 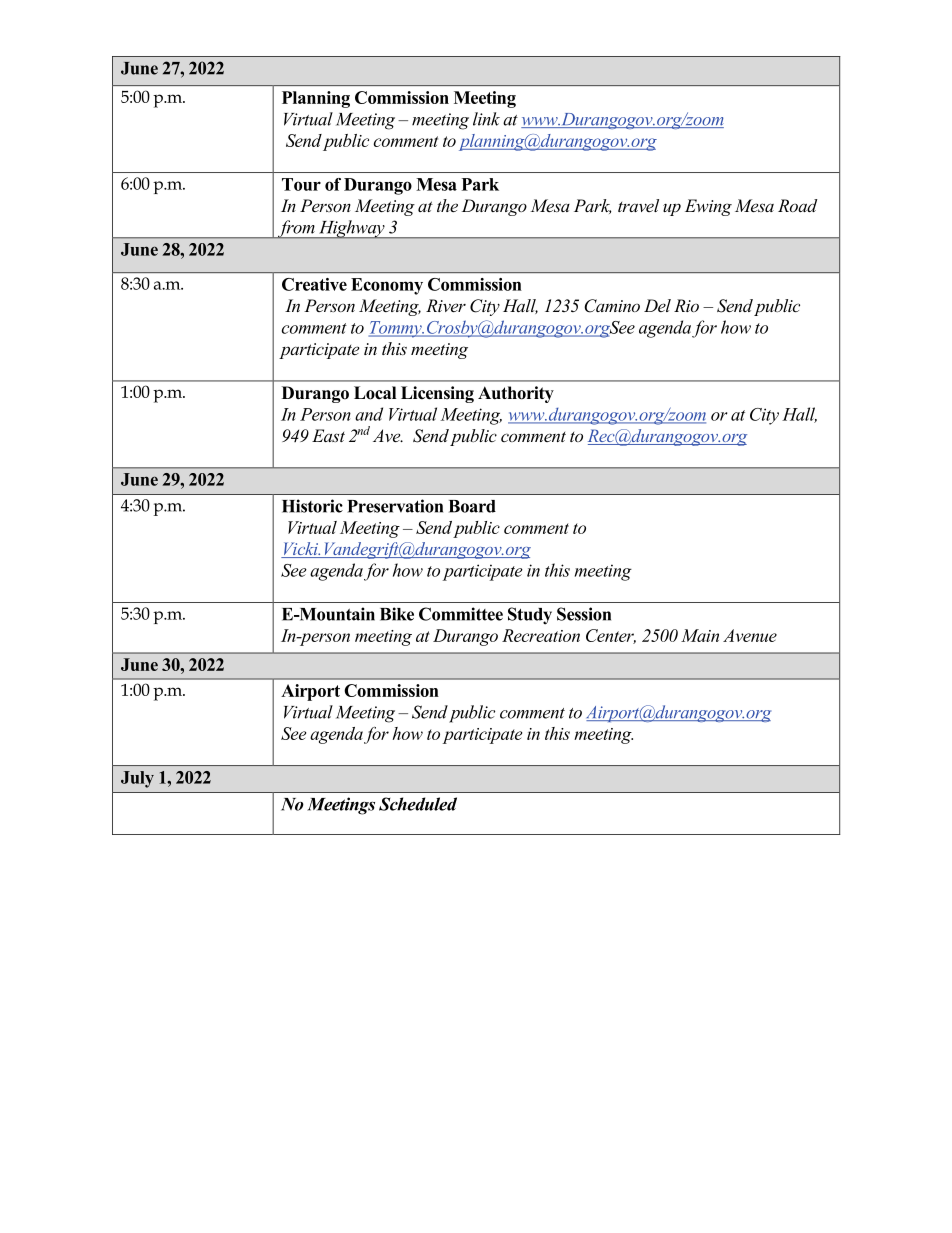 I want to click on Tour, so click(x=301, y=184).
